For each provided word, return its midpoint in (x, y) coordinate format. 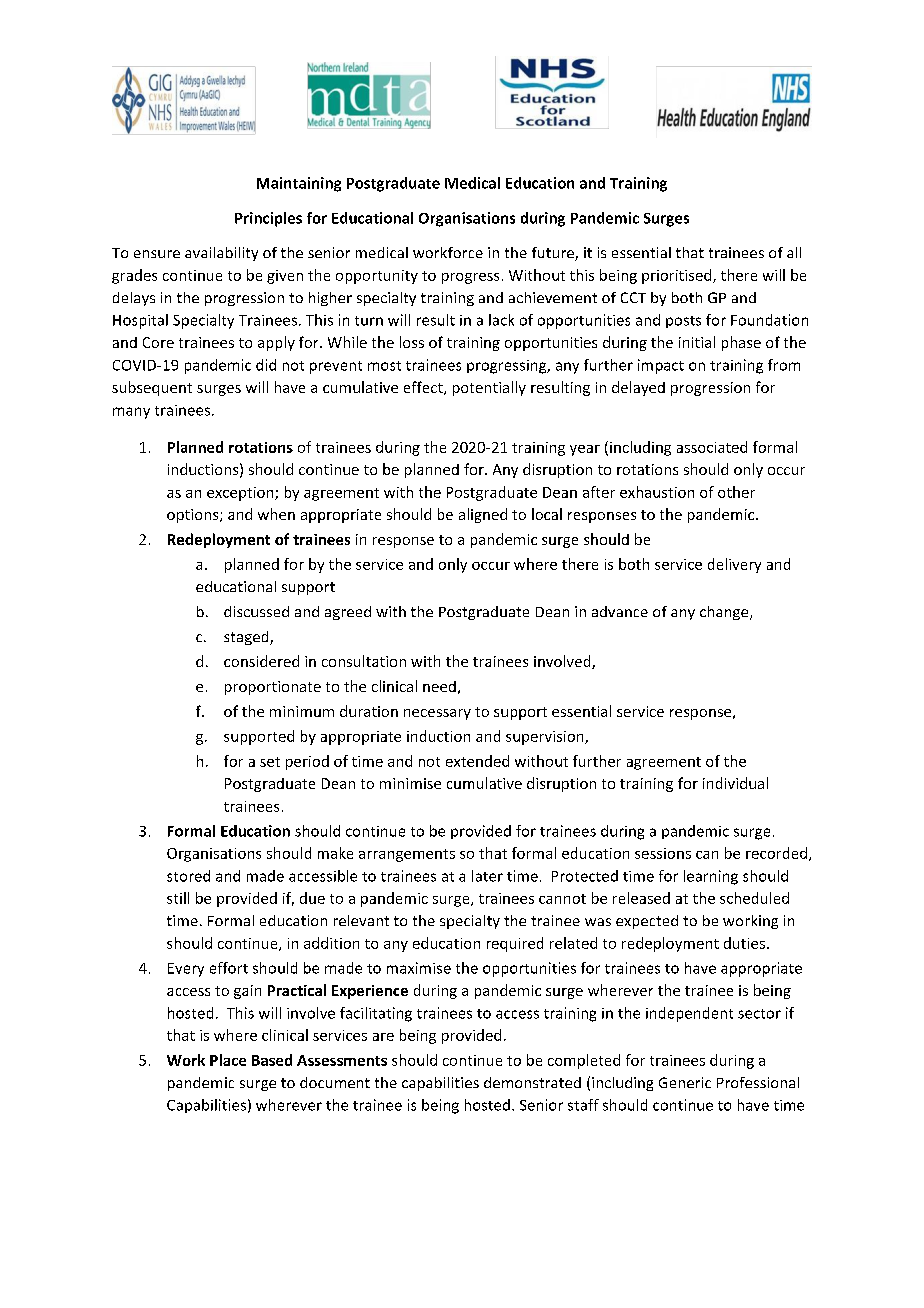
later (487, 876)
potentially (489, 388)
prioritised (678, 276)
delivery (734, 565)
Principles (268, 219)
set (270, 762)
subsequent (152, 388)
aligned (483, 515)
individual (735, 783)
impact (661, 366)
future (554, 254)
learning (711, 877)
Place (228, 1060)
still (178, 898)
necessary (437, 714)
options (194, 516)
